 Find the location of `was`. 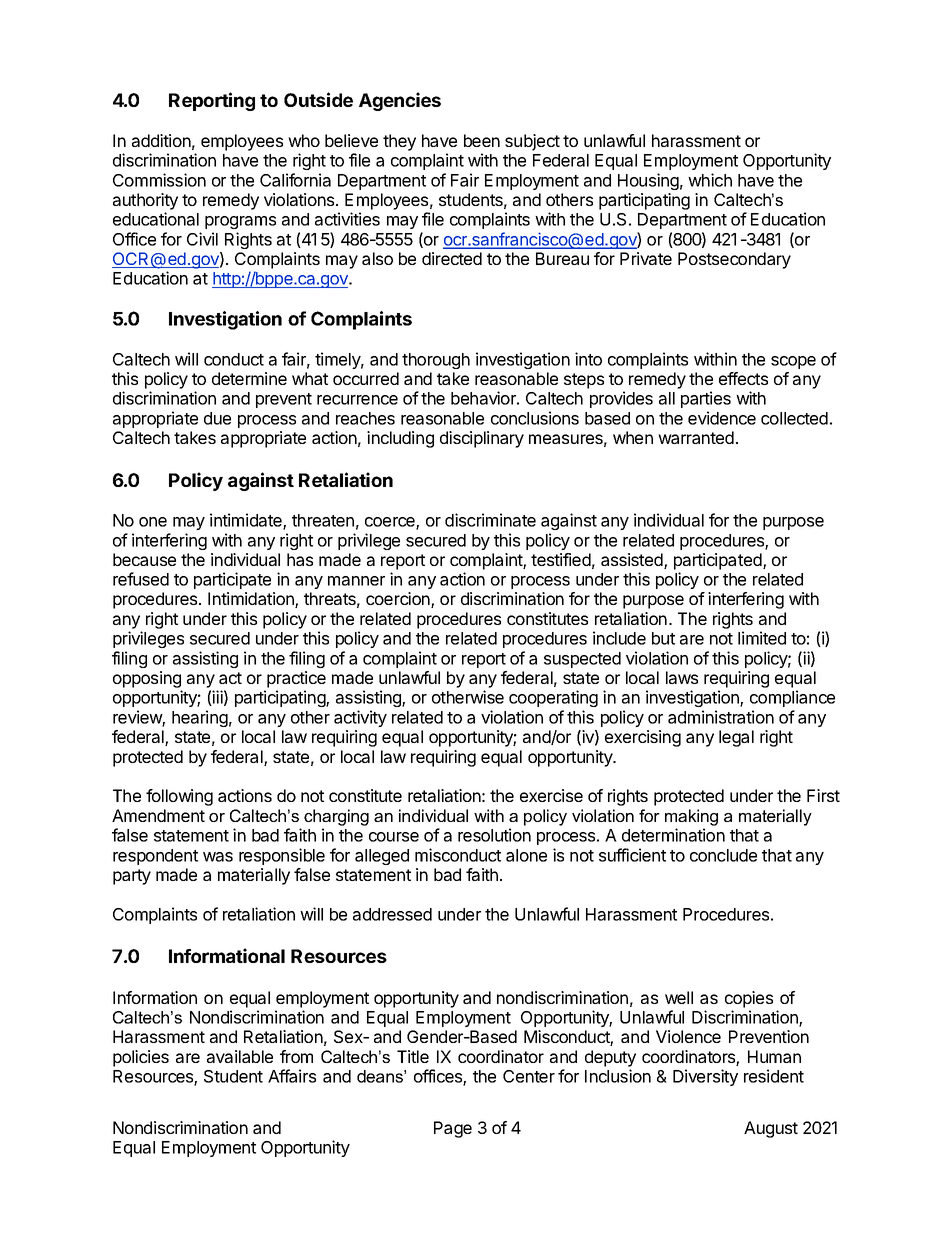

was is located at coordinates (218, 857).
